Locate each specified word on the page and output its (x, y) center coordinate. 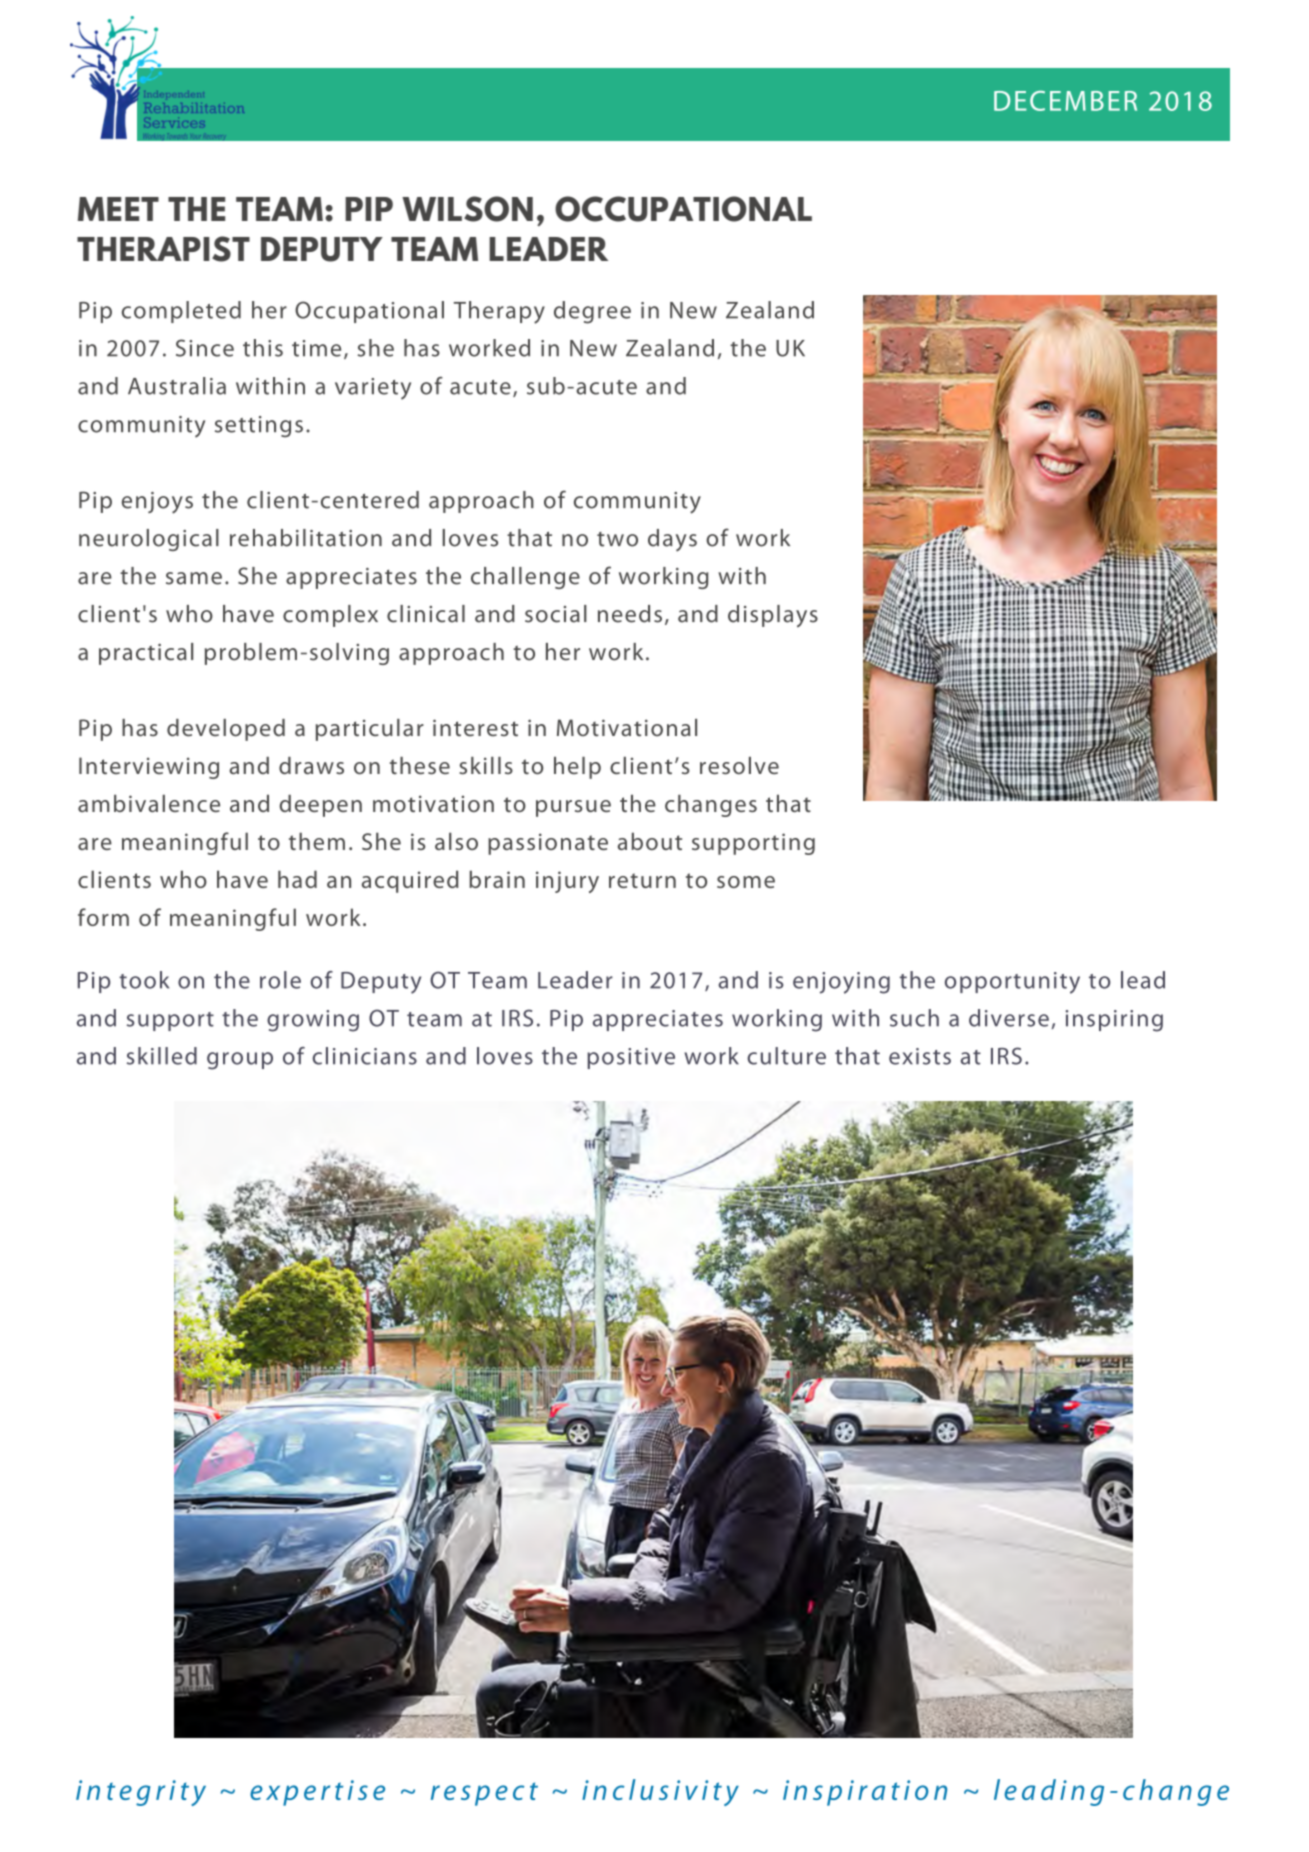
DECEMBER (1065, 101)
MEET (118, 209)
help (577, 768)
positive (631, 1058)
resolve (739, 766)
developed (226, 730)
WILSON (467, 209)
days (672, 540)
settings (259, 427)
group (240, 1061)
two (617, 539)
